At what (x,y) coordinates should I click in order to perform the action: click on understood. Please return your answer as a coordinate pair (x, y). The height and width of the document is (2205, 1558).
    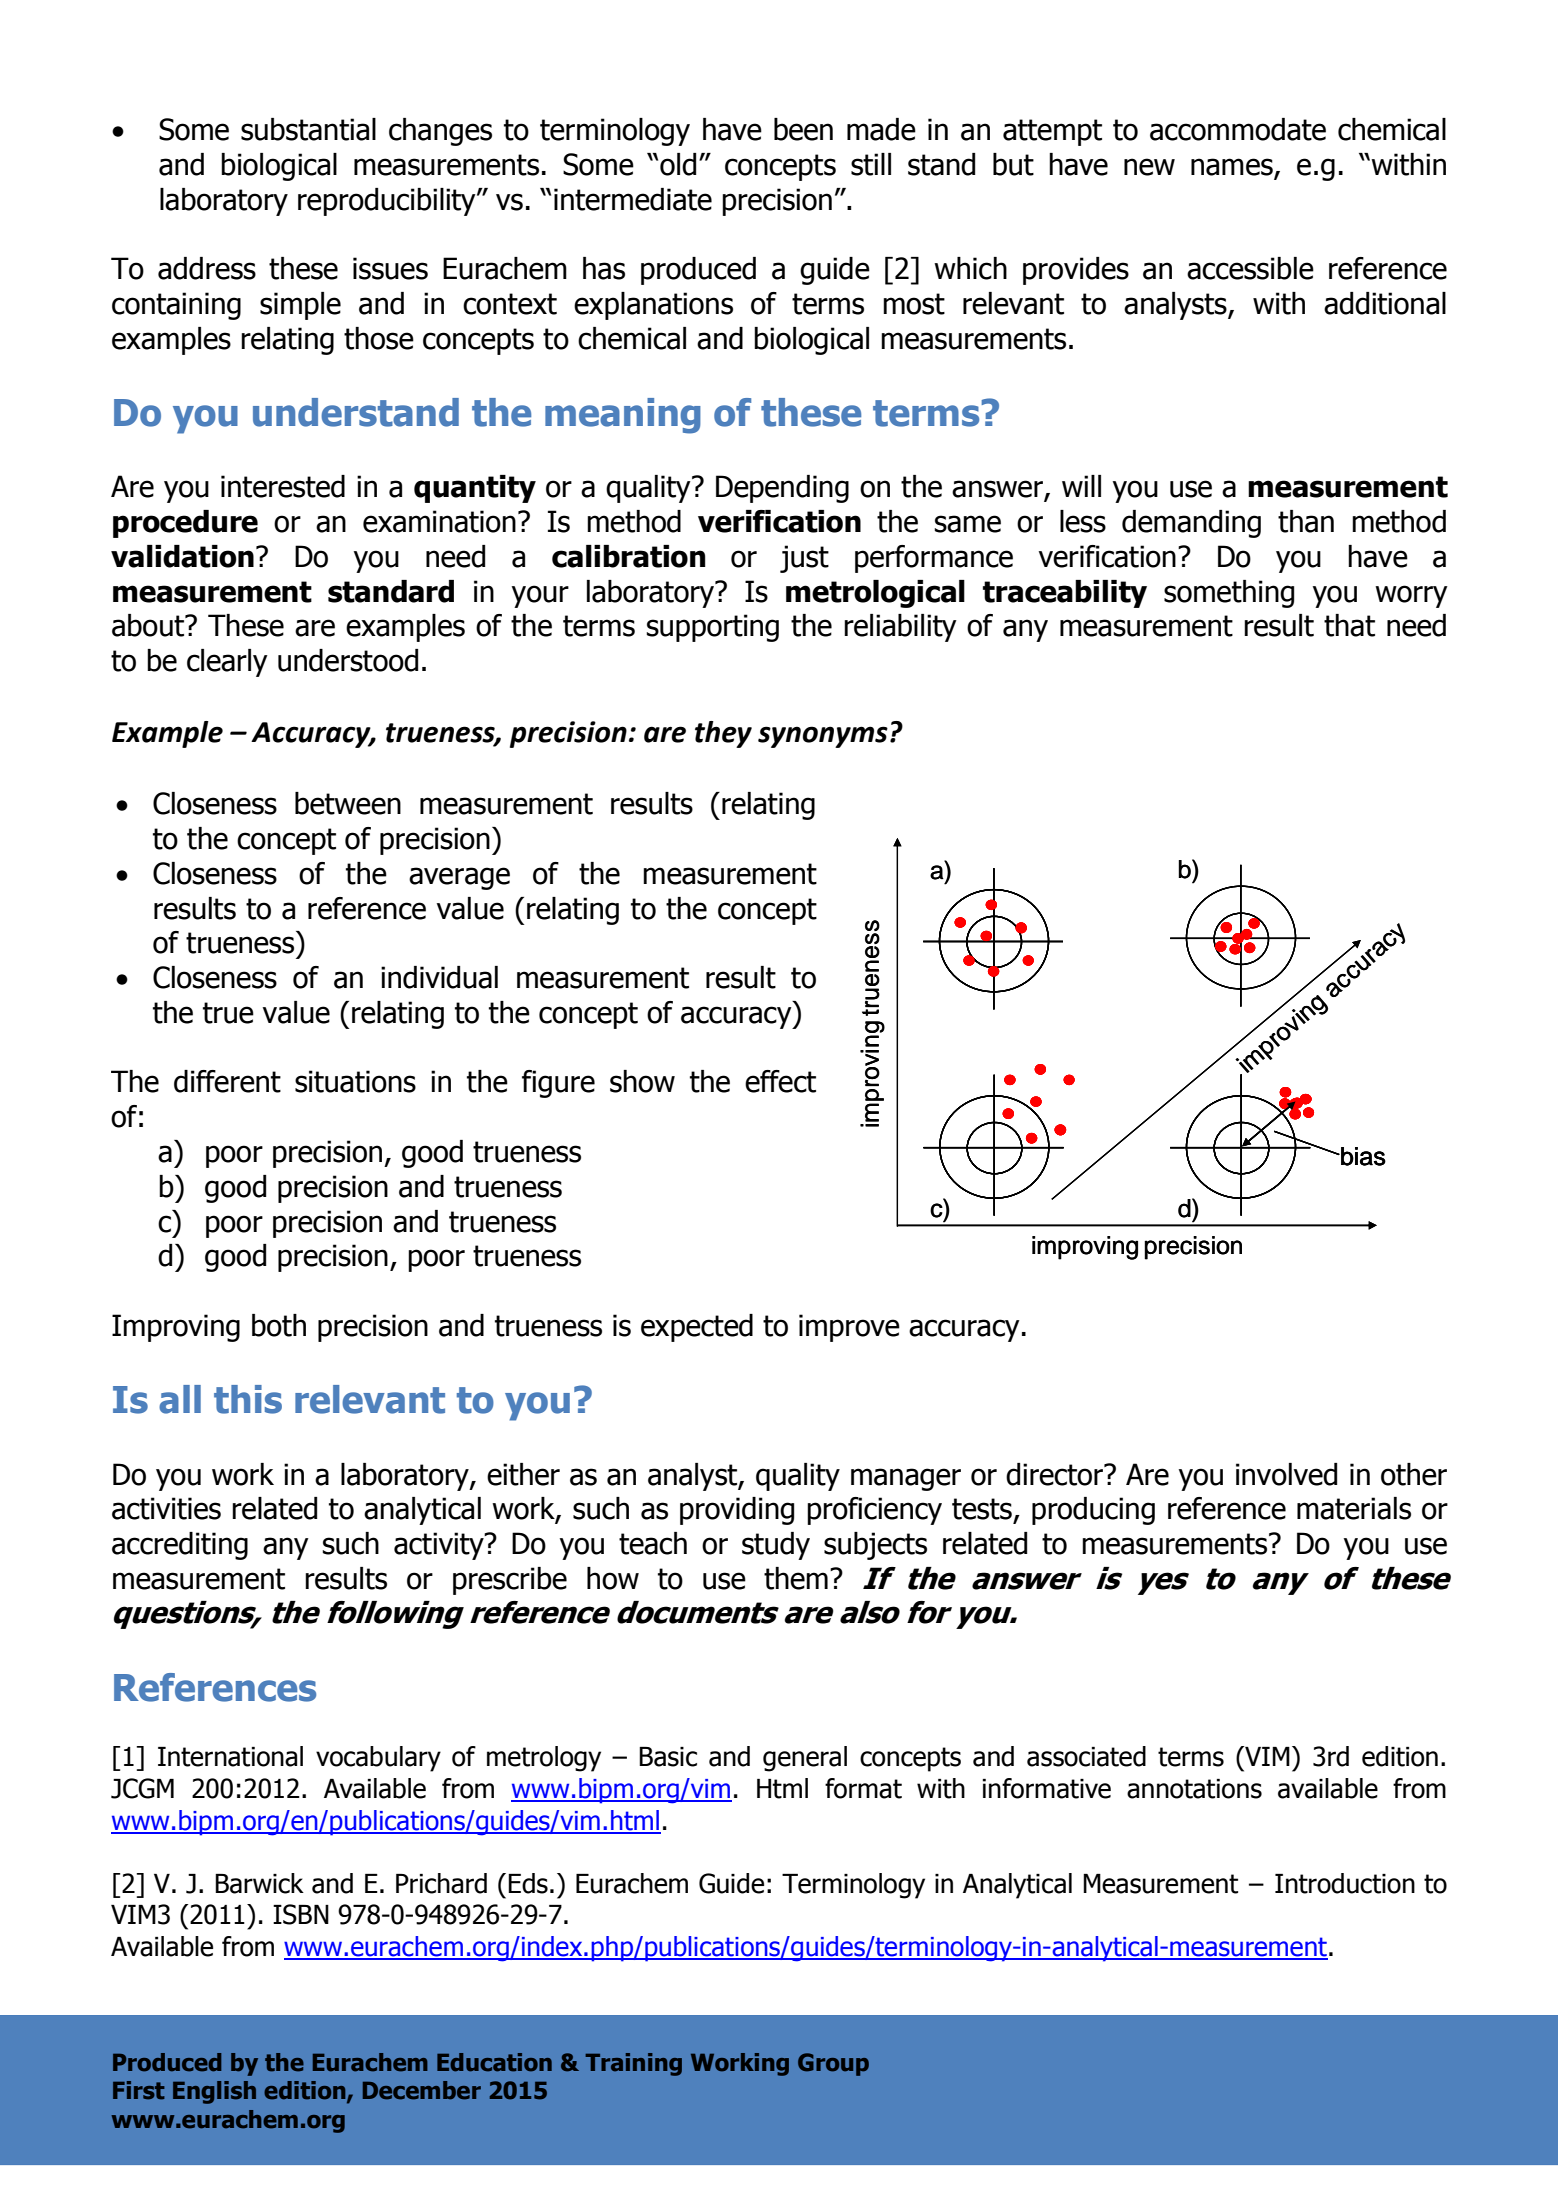
    Looking at the image, I should click on (348, 660).
